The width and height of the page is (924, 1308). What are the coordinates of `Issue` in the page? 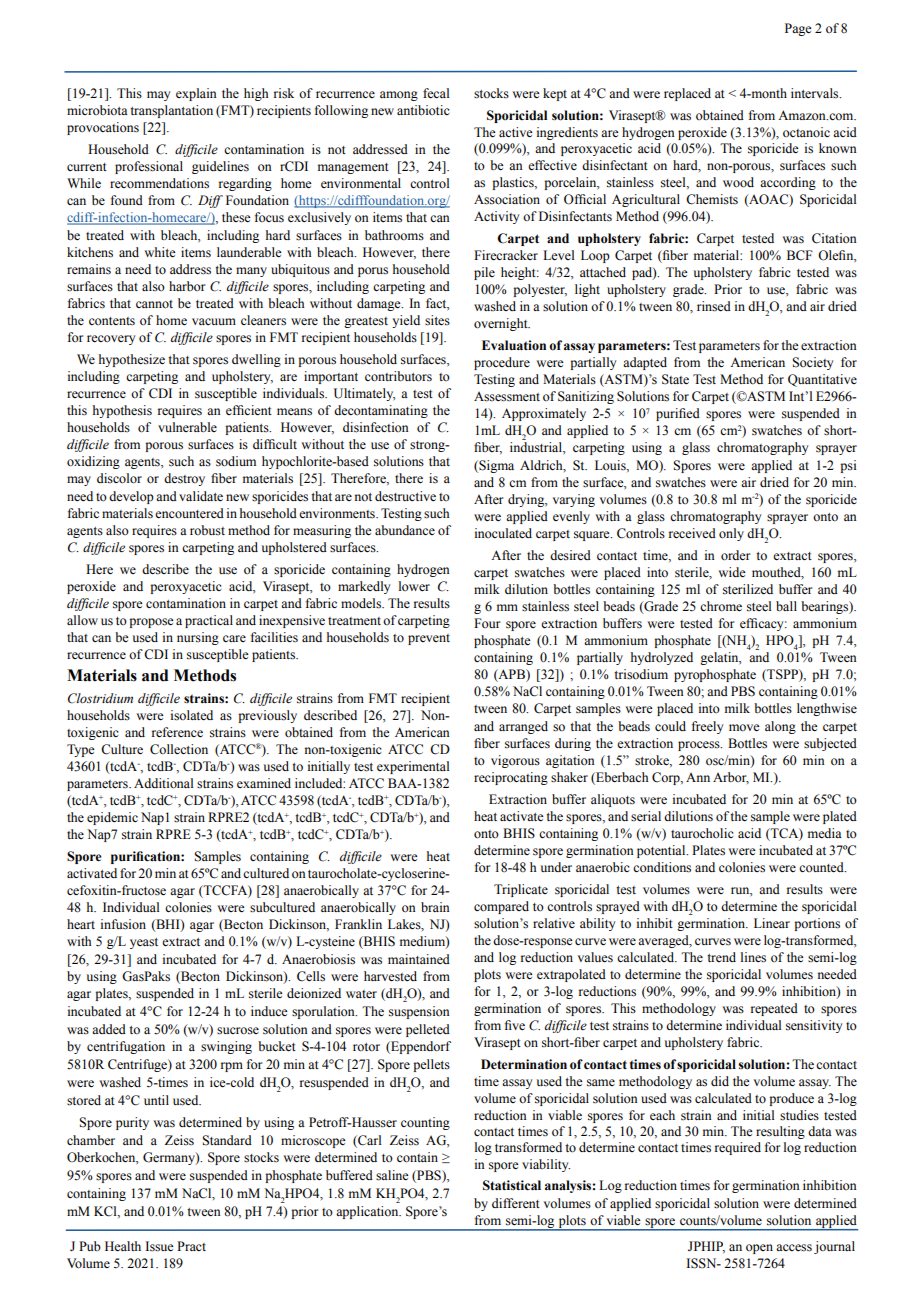 It's located at (159, 1246).
